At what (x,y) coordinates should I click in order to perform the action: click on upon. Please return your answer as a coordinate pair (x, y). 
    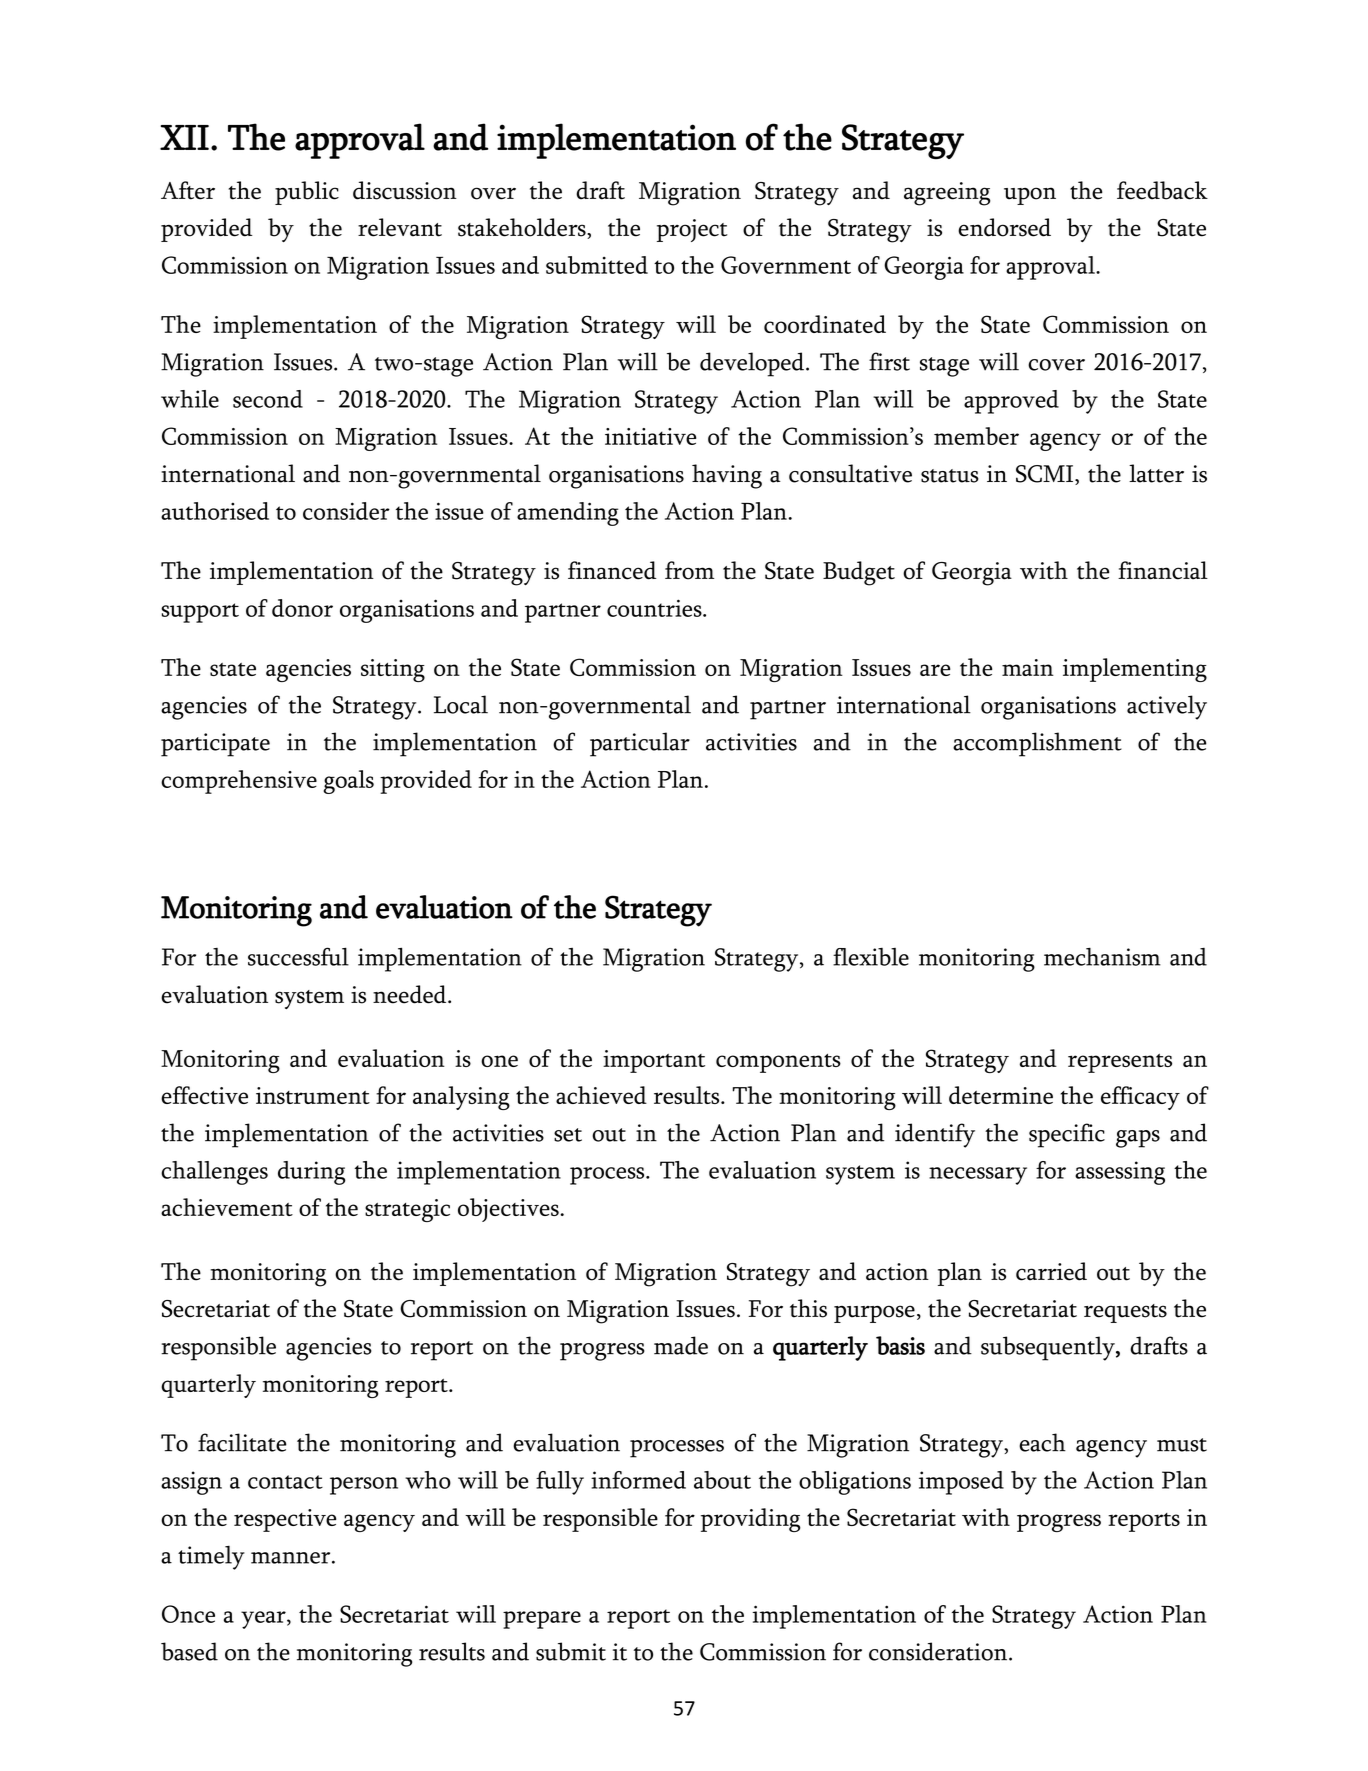
    Looking at the image, I should click on (1030, 196).
